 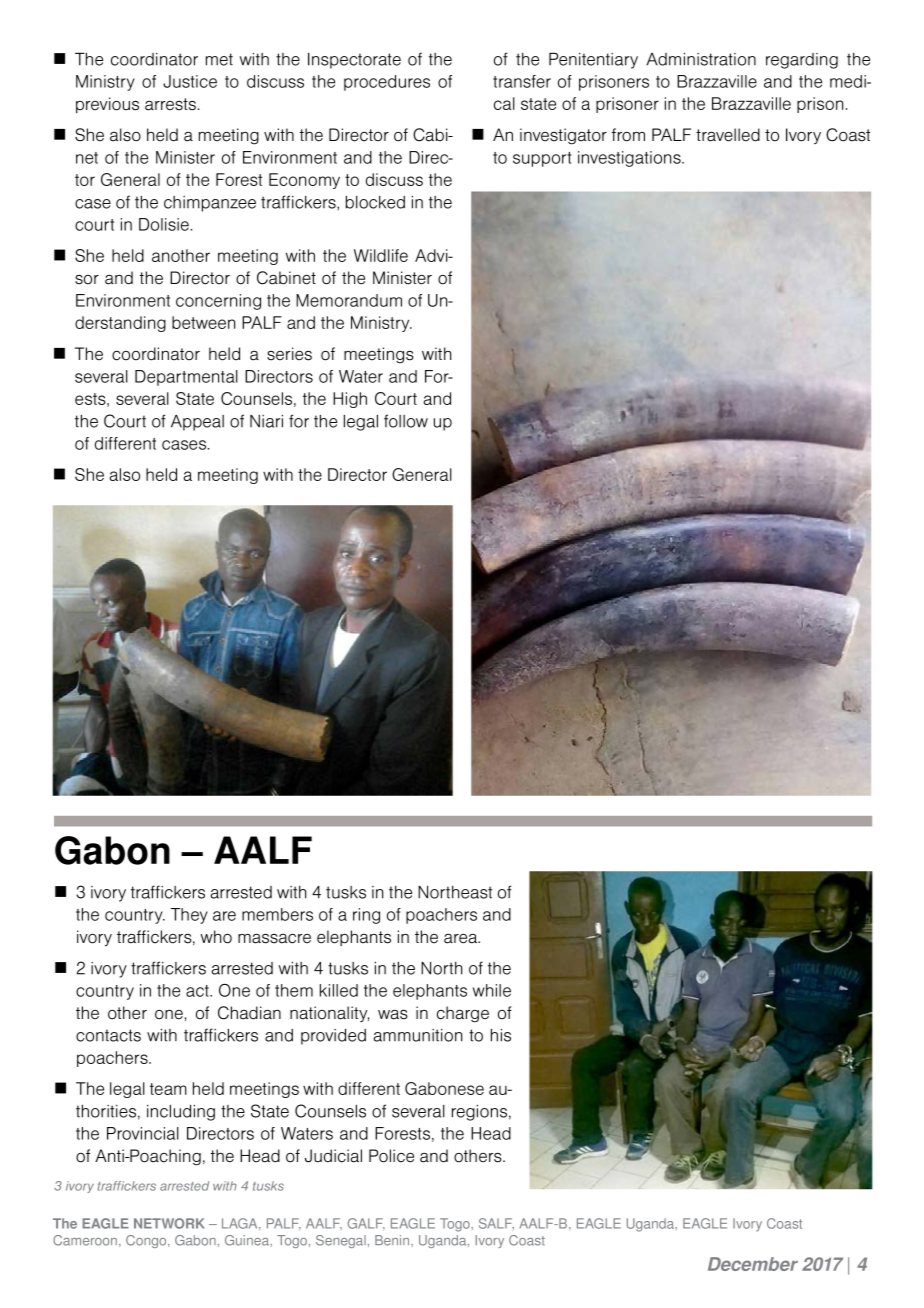 I want to click on Appeal, so click(x=197, y=423).
